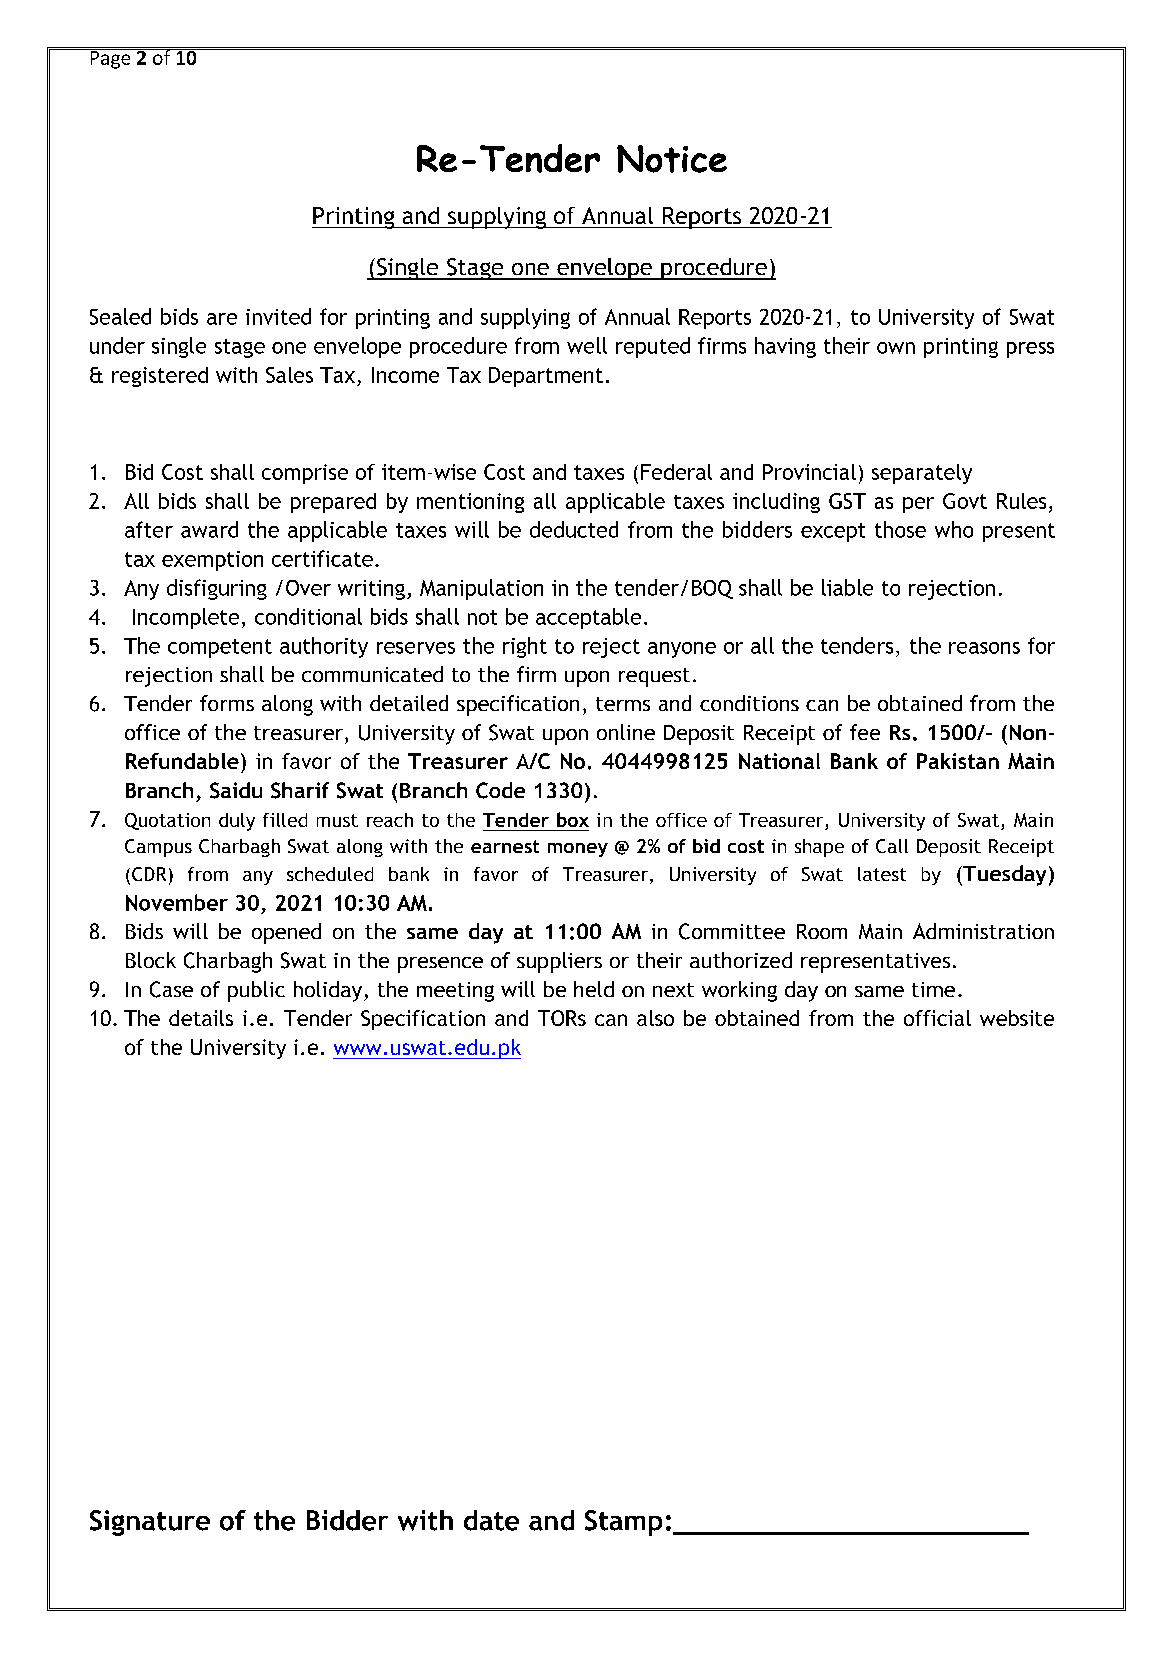  What do you see at coordinates (573, 819) in the image?
I see `box` at bounding box center [573, 819].
